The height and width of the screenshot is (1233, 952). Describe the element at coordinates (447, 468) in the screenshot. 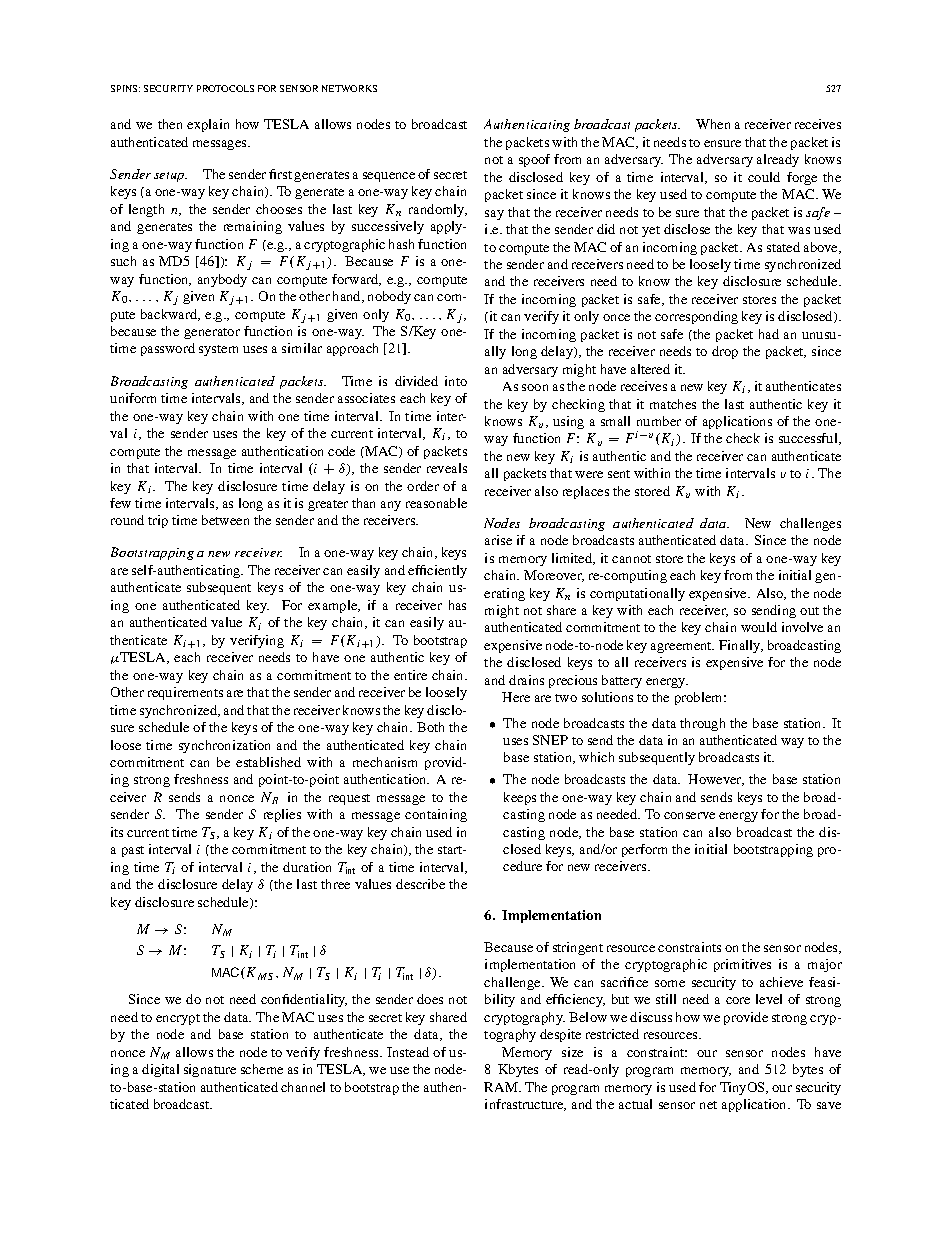

I see `reveals` at that location.
